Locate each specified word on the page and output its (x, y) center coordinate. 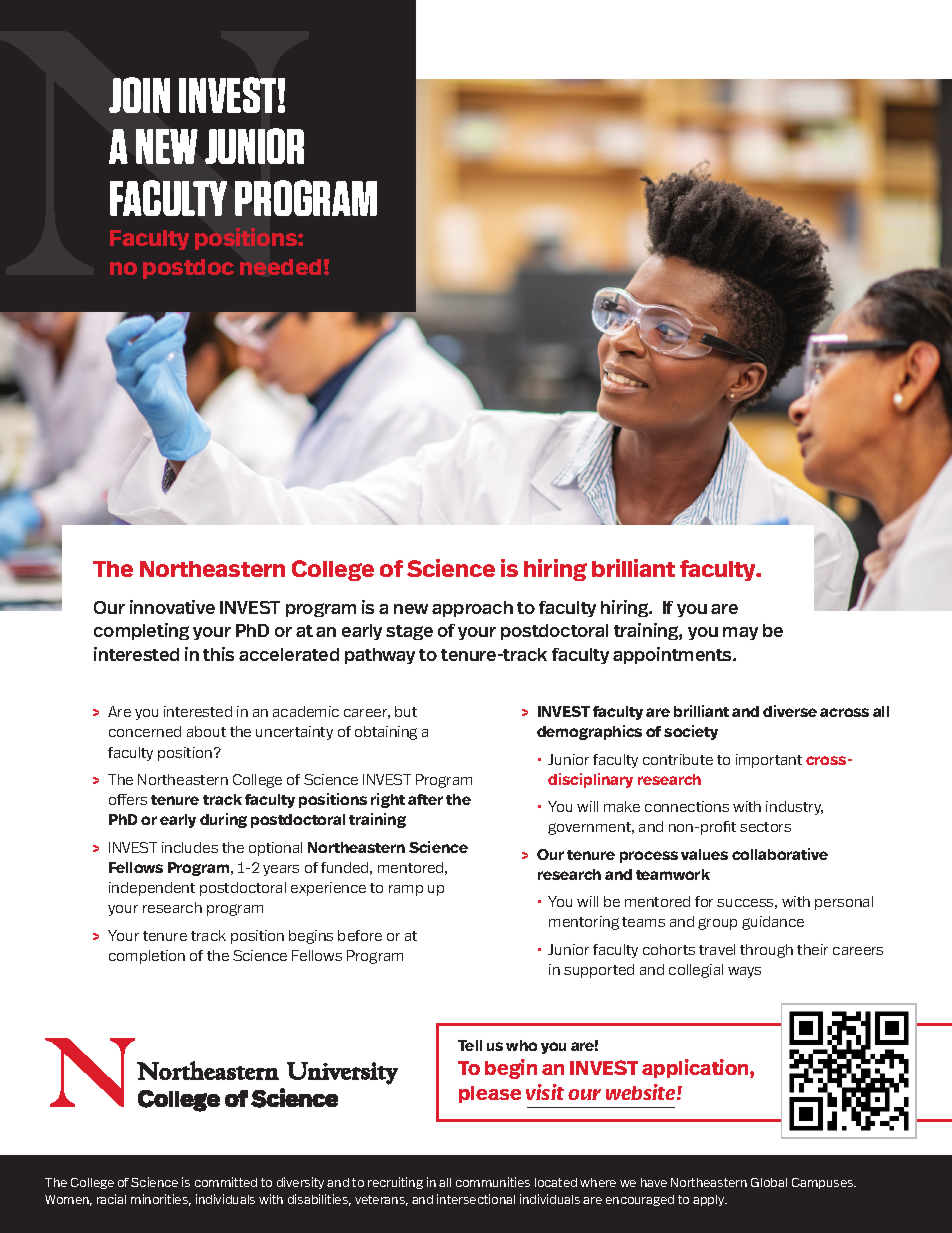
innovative (172, 607)
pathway (380, 656)
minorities (161, 1200)
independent (152, 889)
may (740, 633)
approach (472, 609)
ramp (406, 890)
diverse (790, 711)
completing (141, 631)
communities (493, 1182)
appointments (673, 655)
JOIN (139, 95)
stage (409, 632)
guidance (773, 923)
